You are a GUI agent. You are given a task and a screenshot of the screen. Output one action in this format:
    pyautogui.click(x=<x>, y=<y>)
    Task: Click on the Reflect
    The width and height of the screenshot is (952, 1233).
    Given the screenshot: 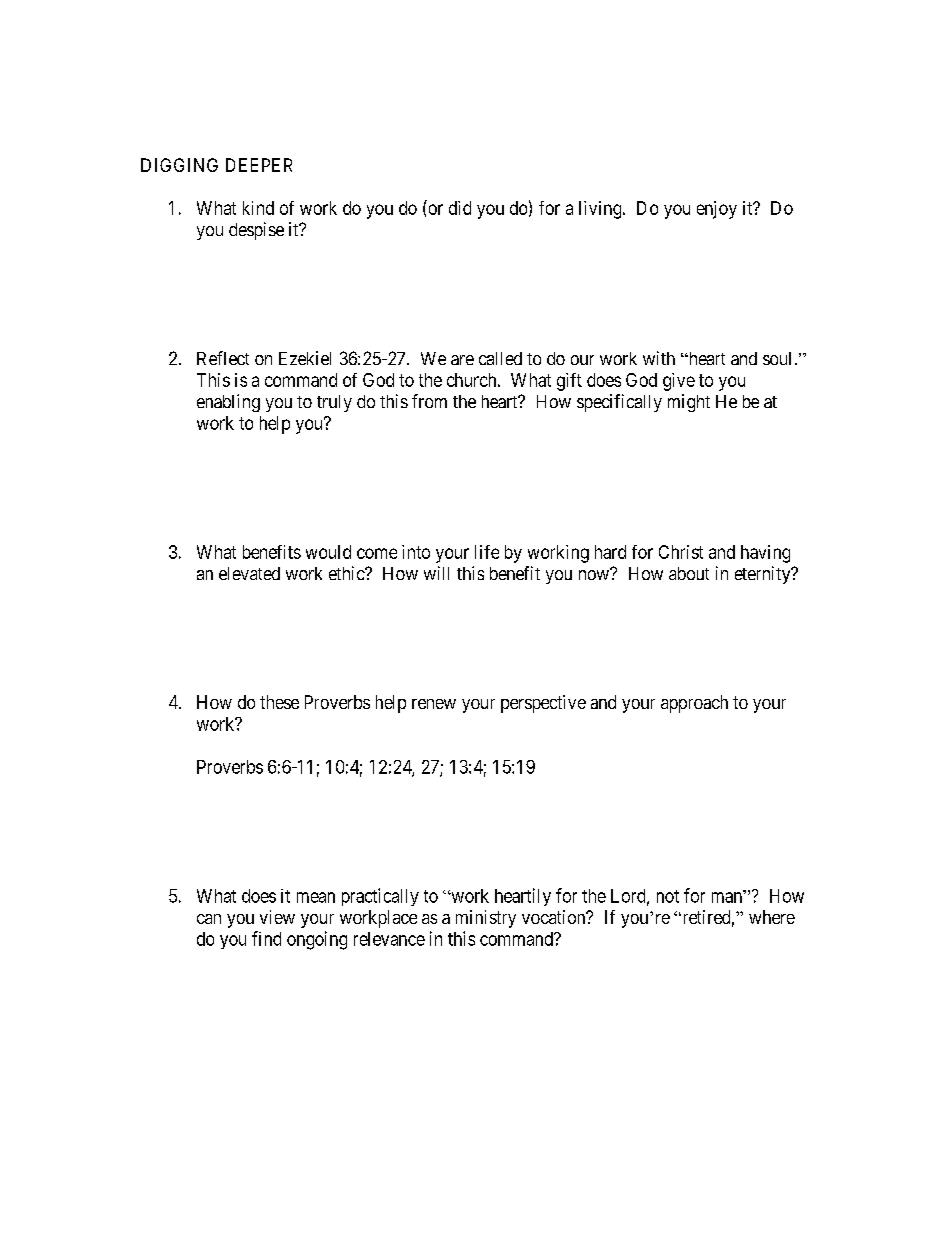 What is the action you would take?
    pyautogui.click(x=223, y=358)
